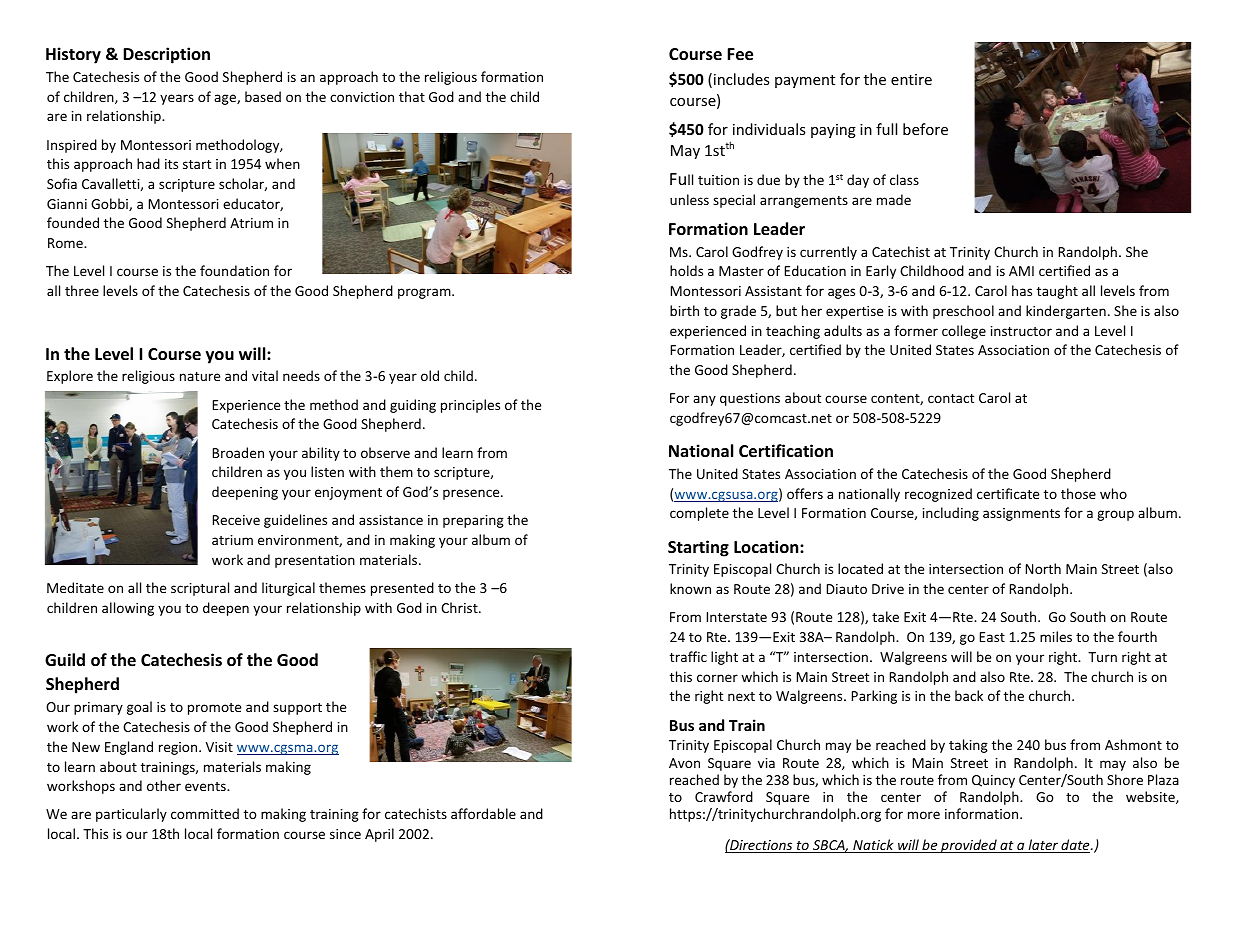  What do you see at coordinates (686, 270) in the screenshot?
I see `holds` at bounding box center [686, 270].
